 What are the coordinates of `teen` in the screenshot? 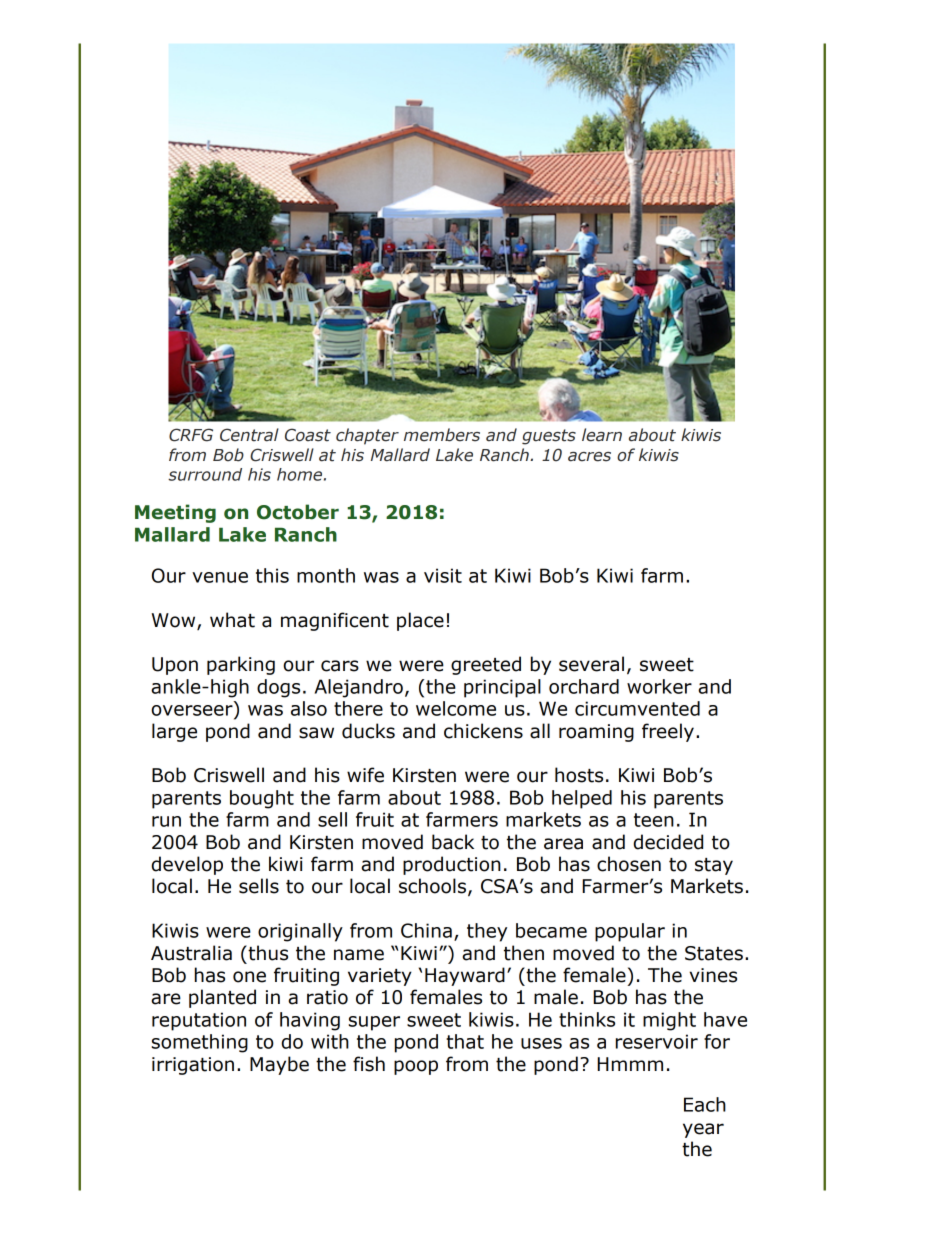 It's located at (654, 820).
